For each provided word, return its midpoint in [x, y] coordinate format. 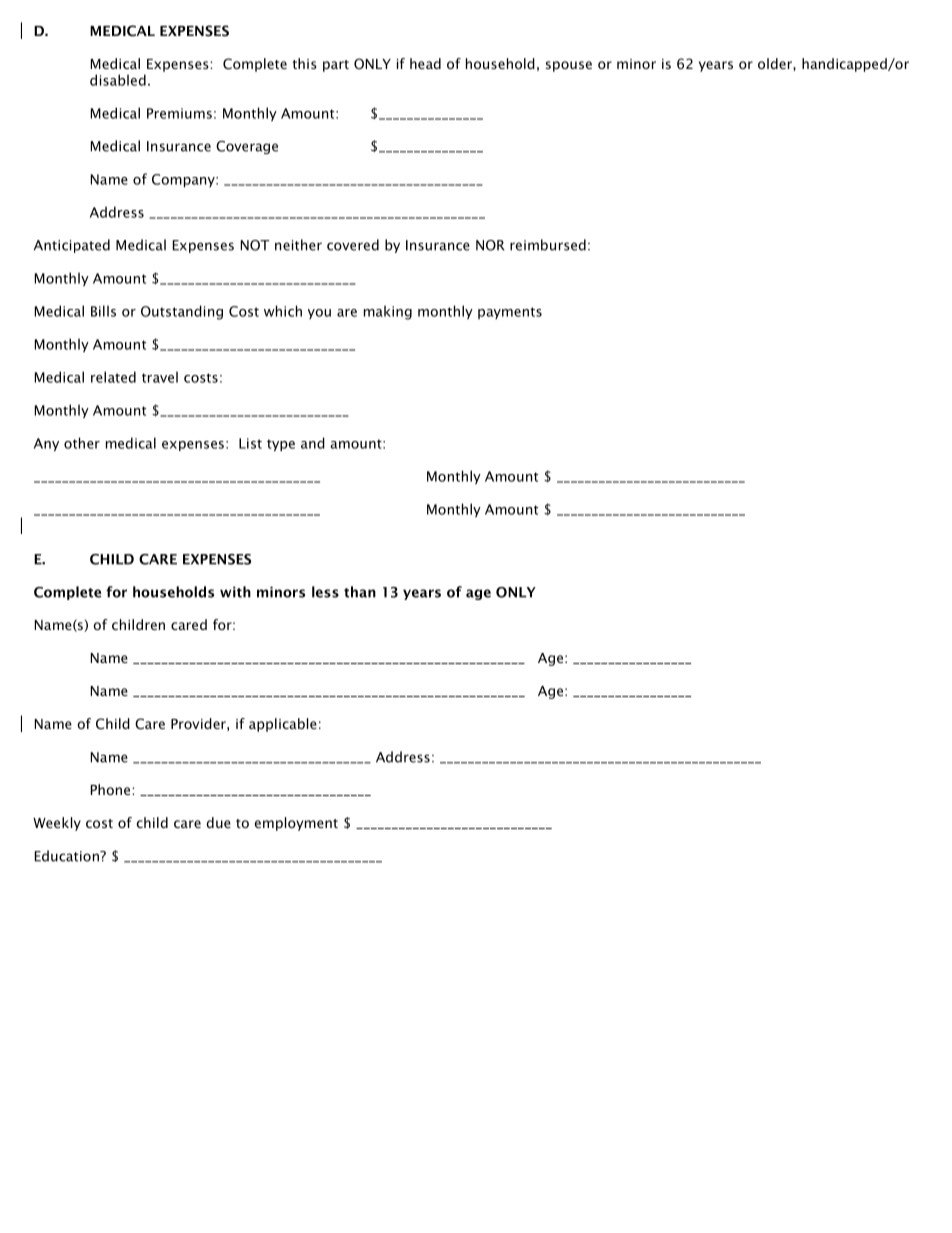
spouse [569, 66]
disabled [118, 80]
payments [510, 313]
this [305, 63]
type [281, 445]
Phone [112, 789]
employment [296, 824]
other [82, 443]
